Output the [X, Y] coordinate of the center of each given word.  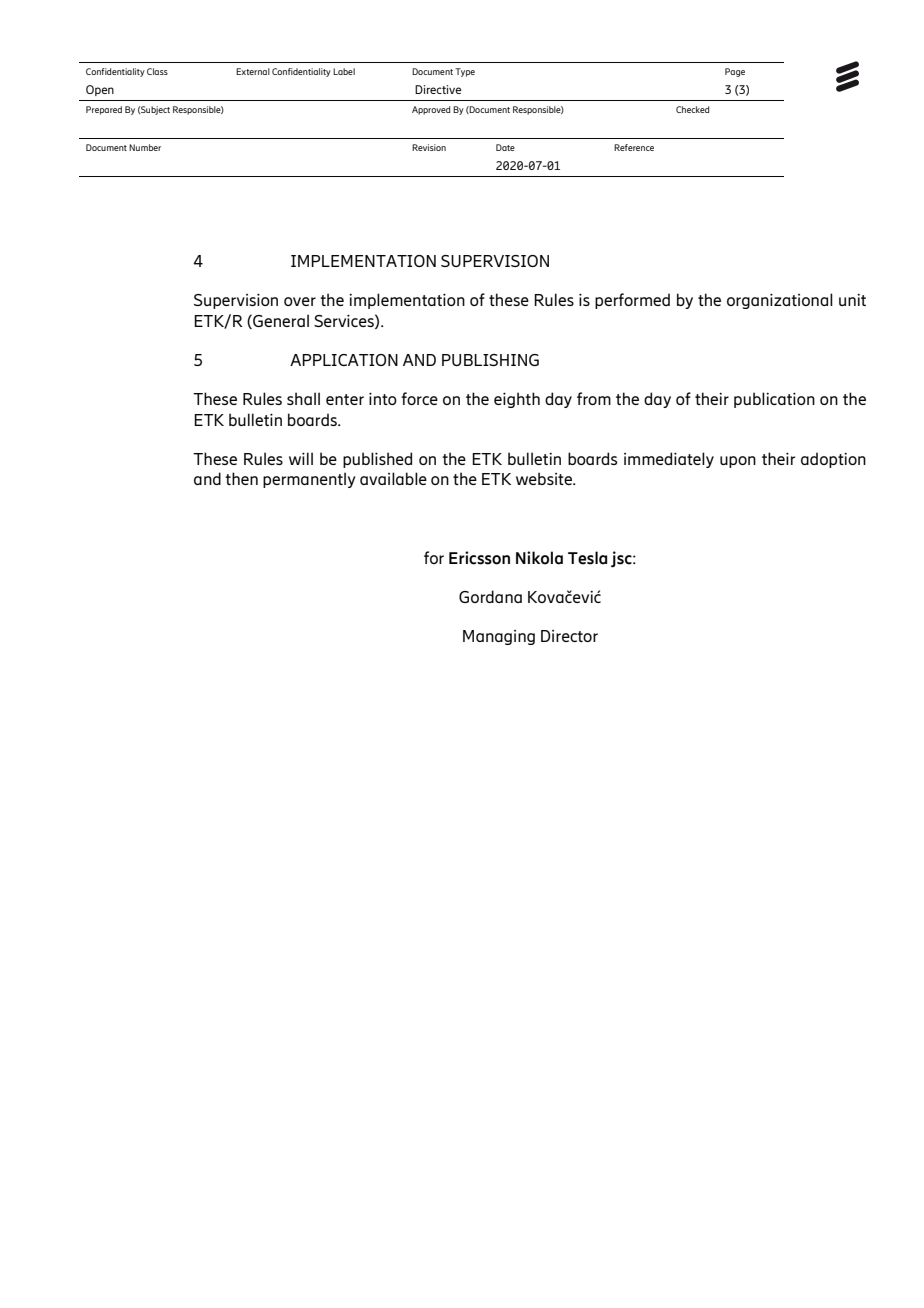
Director [569, 636]
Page [735, 72]
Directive [438, 89]
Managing [499, 637]
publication [774, 400]
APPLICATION [344, 360]
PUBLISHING [490, 360]
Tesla [587, 558]
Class [157, 71]
